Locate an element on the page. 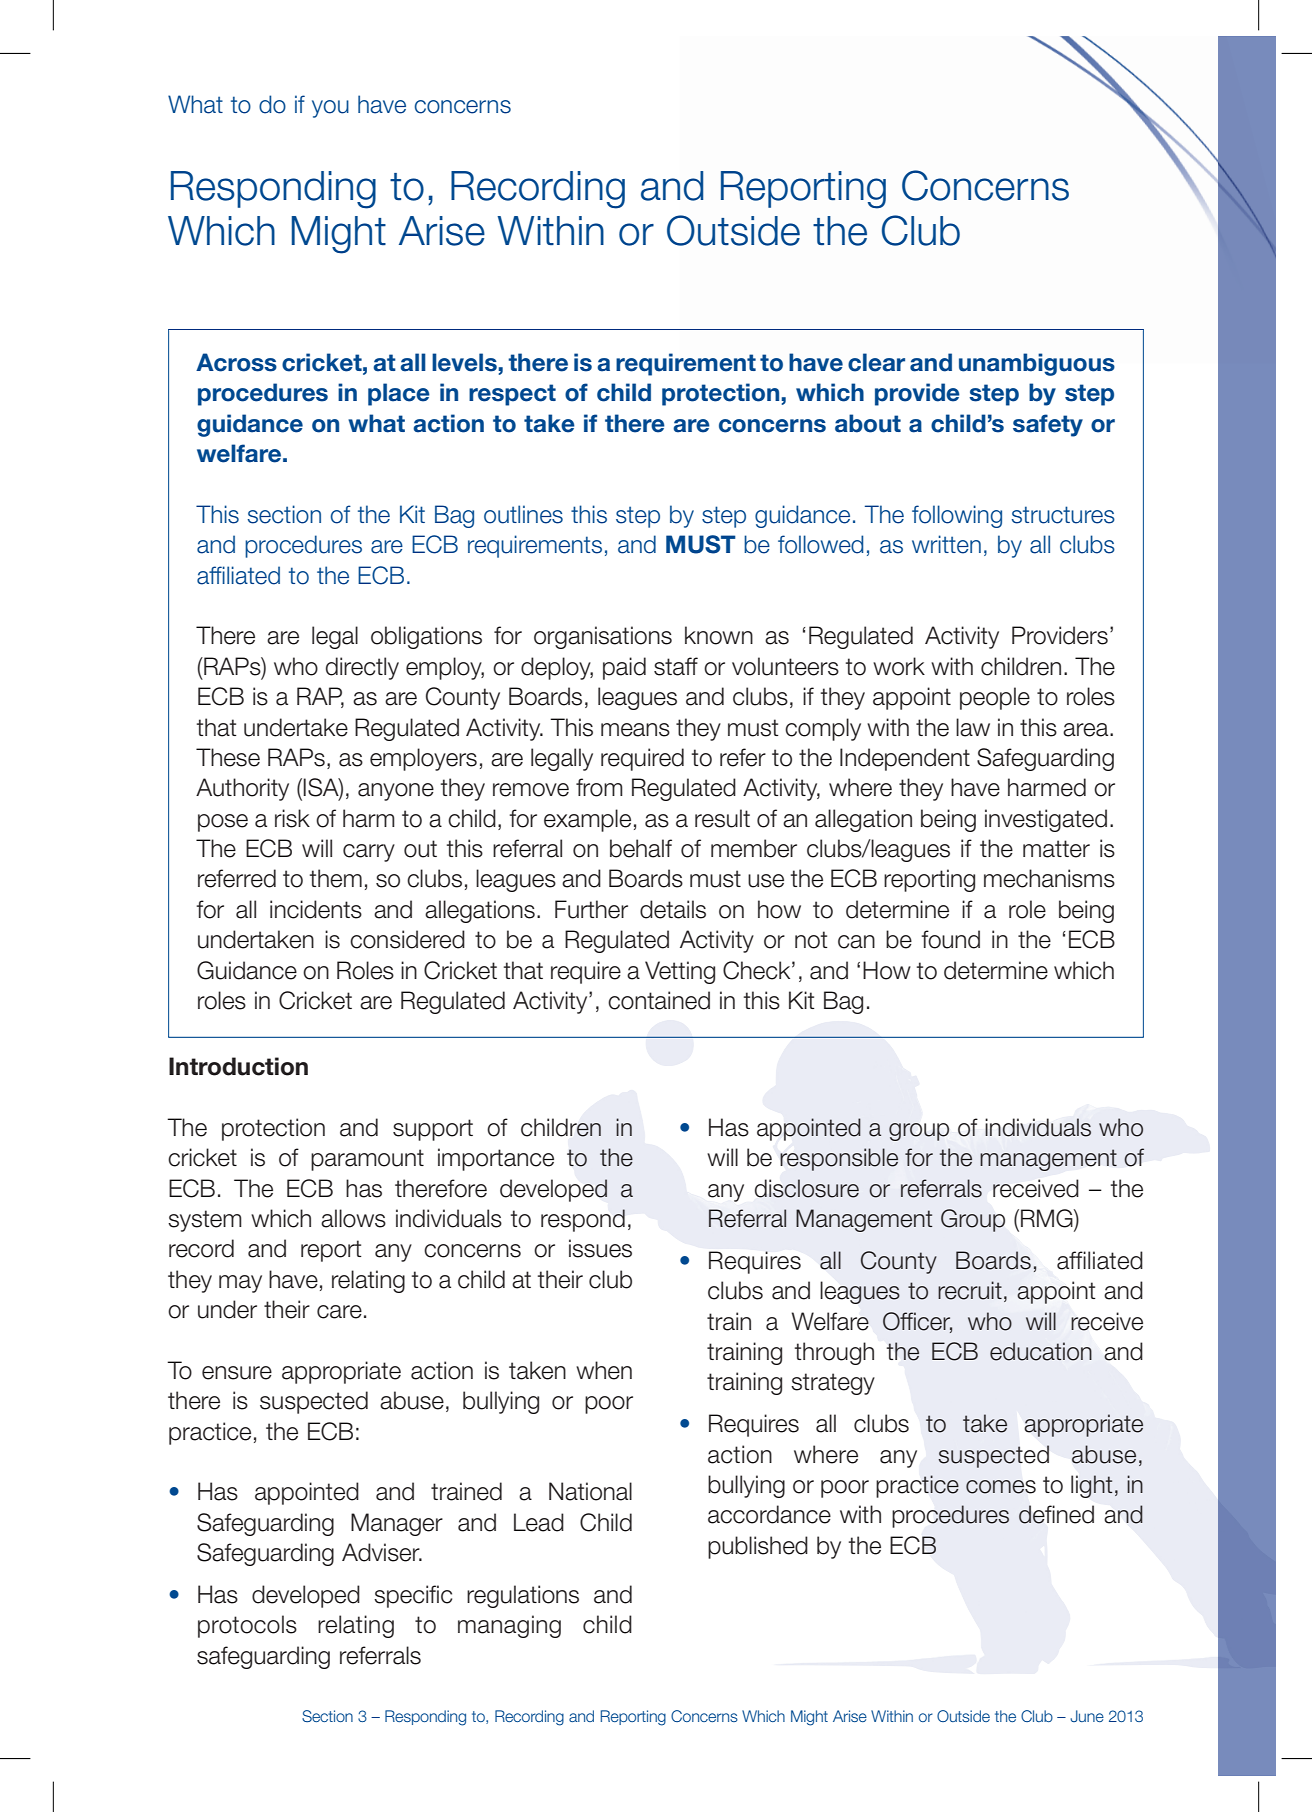 This image has width=1312, height=1812. contained is located at coordinates (659, 1000).
